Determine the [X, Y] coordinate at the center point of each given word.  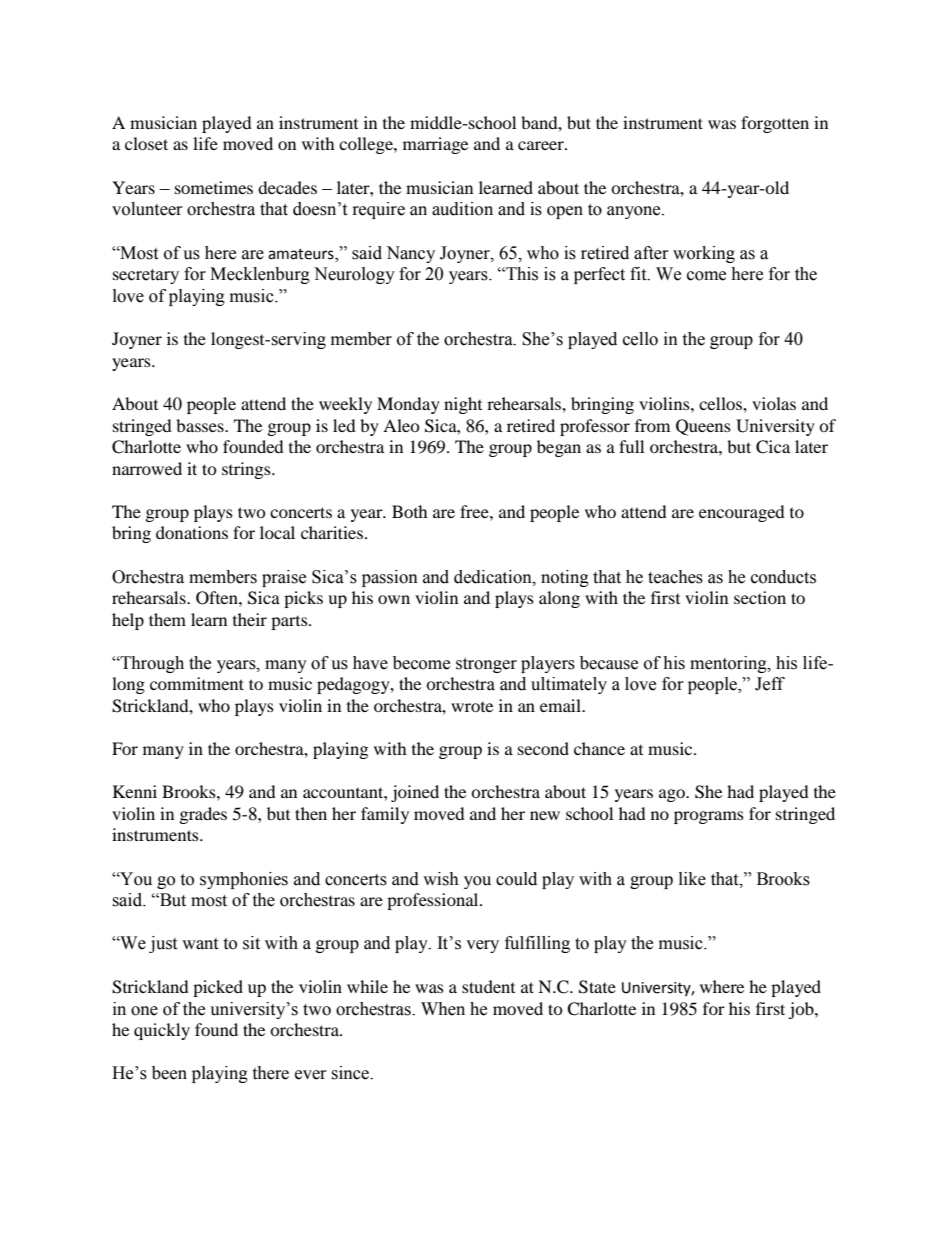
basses [201, 425]
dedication [494, 577]
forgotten [775, 124]
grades [203, 815]
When [443, 1009]
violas [774, 403]
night [463, 405]
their [250, 619]
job [802, 1010]
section [760, 597]
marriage [435, 145]
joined [415, 793]
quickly [162, 1031]
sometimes [214, 187]
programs [709, 817]
